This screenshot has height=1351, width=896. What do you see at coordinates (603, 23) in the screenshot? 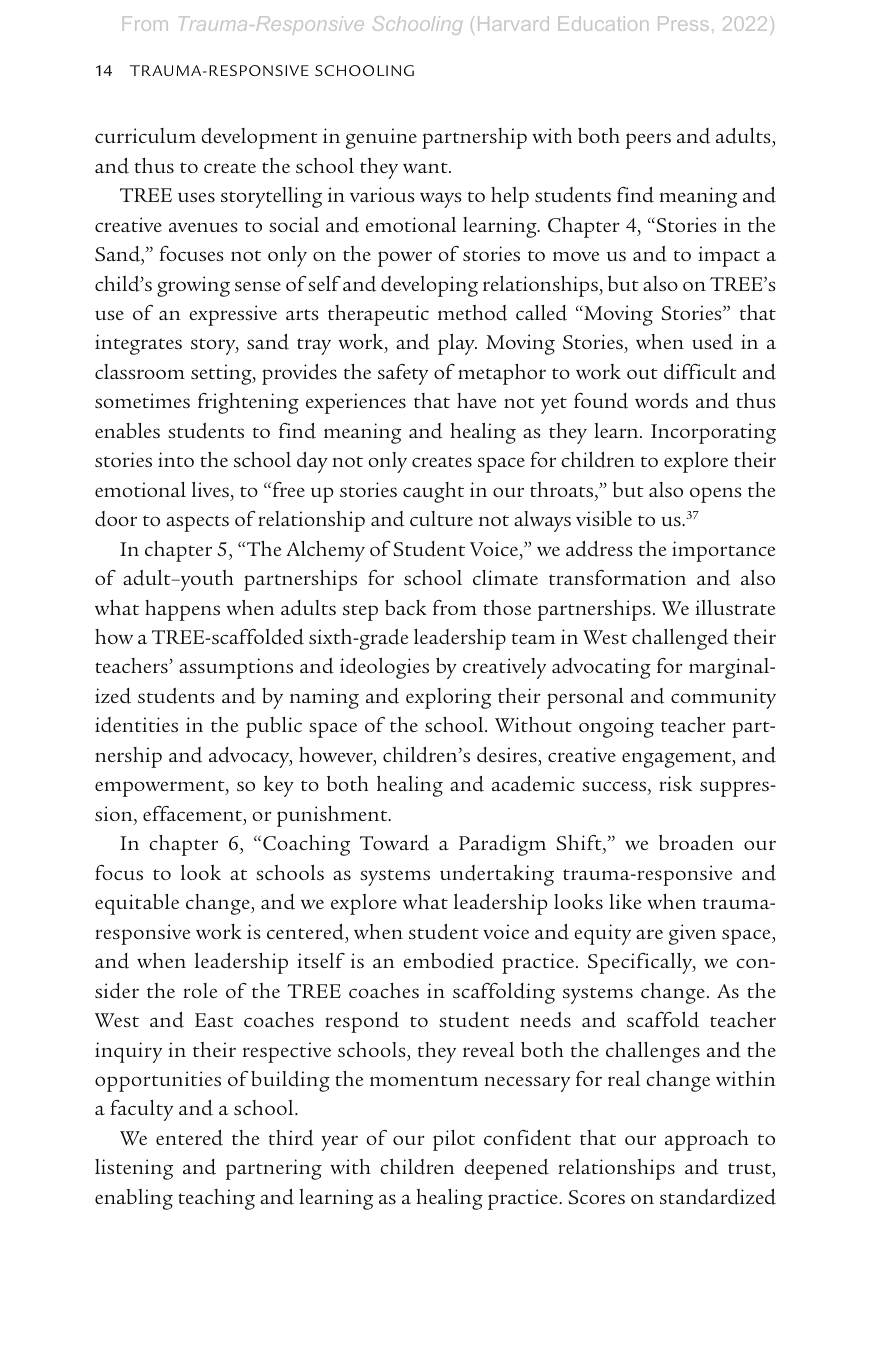
I see `Education` at bounding box center [603, 23].
